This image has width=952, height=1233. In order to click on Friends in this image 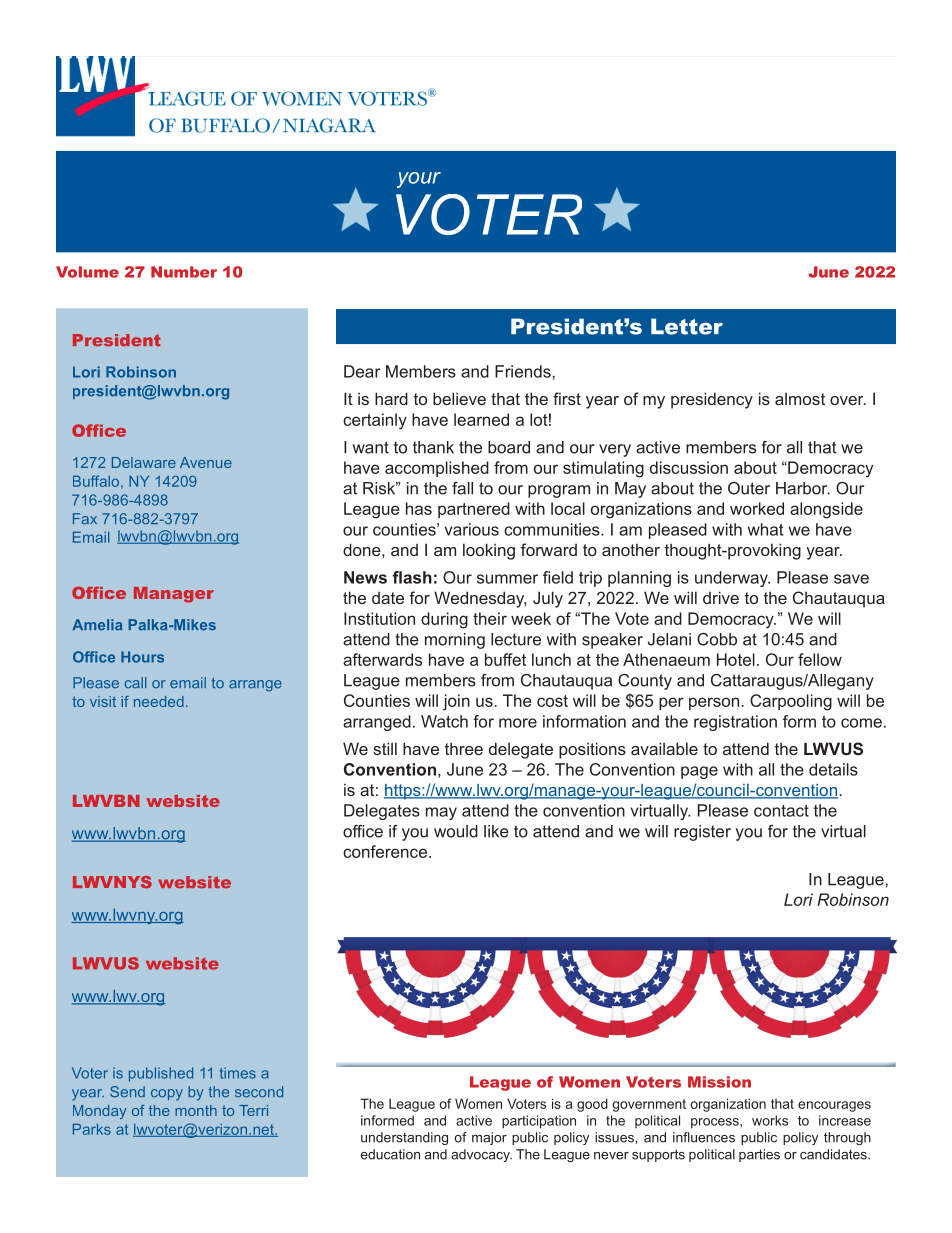, I will do `click(524, 371)`.
